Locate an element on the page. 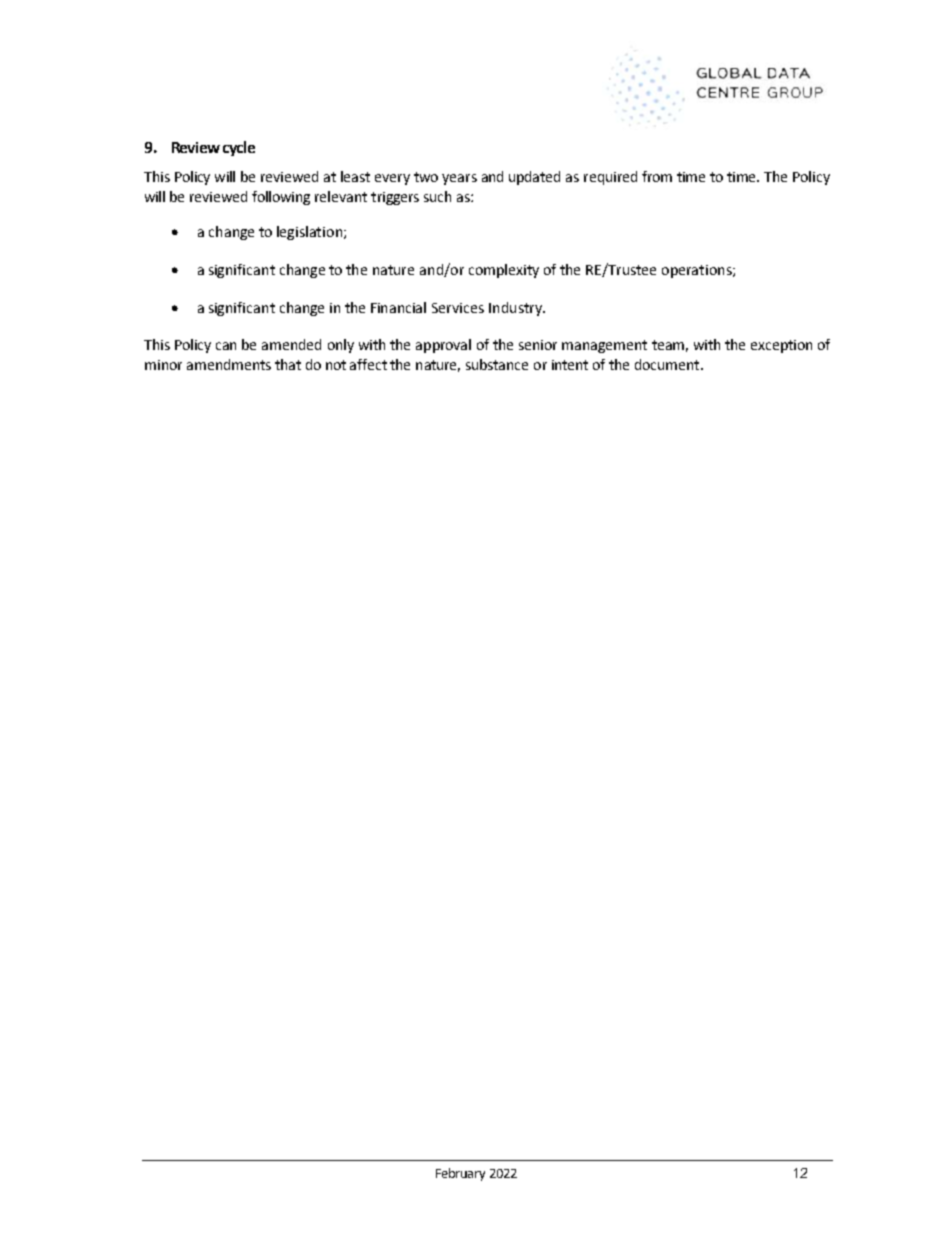 The height and width of the image is (1233, 952). intent is located at coordinates (570, 365).
